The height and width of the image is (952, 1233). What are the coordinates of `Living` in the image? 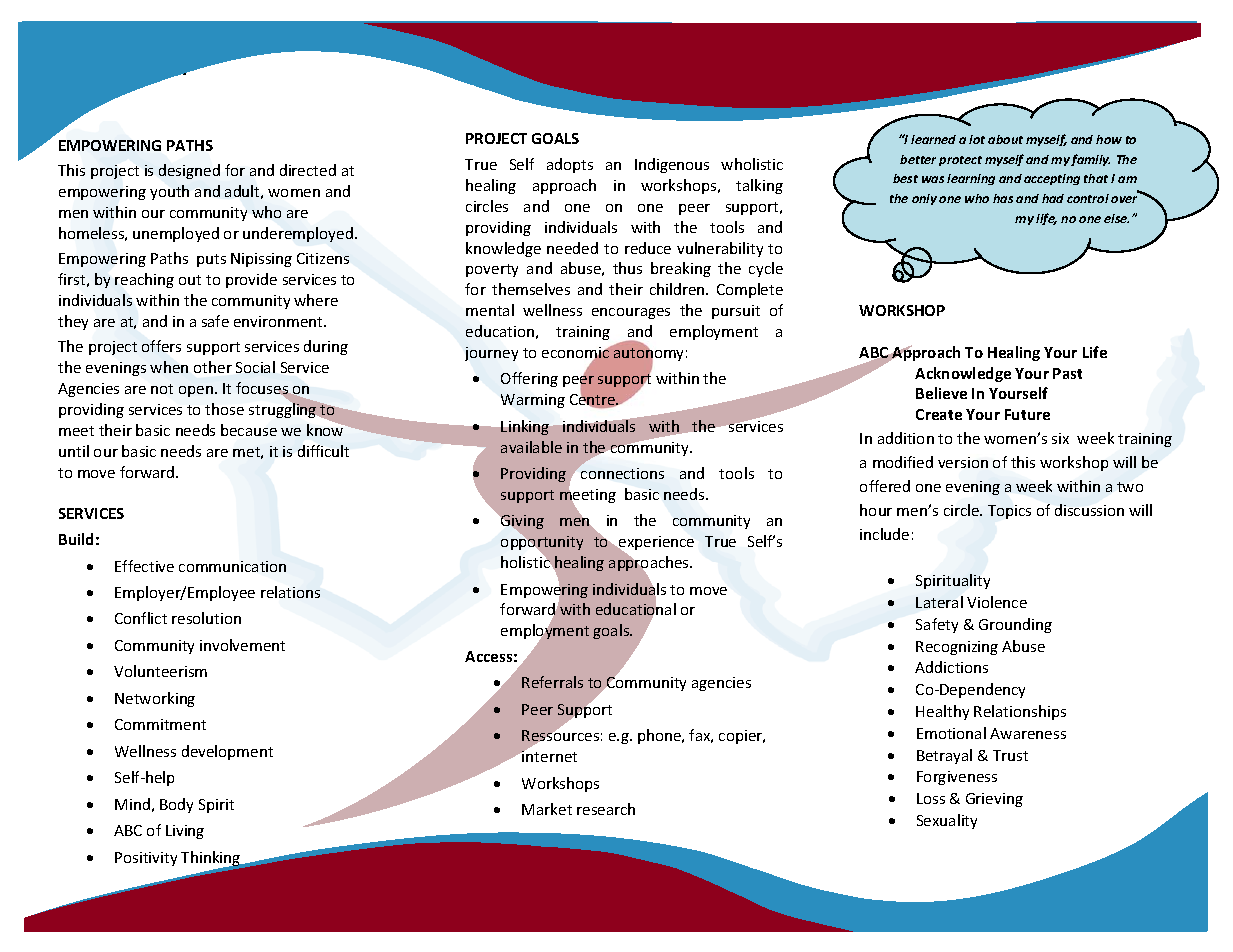 It's located at (185, 832).
